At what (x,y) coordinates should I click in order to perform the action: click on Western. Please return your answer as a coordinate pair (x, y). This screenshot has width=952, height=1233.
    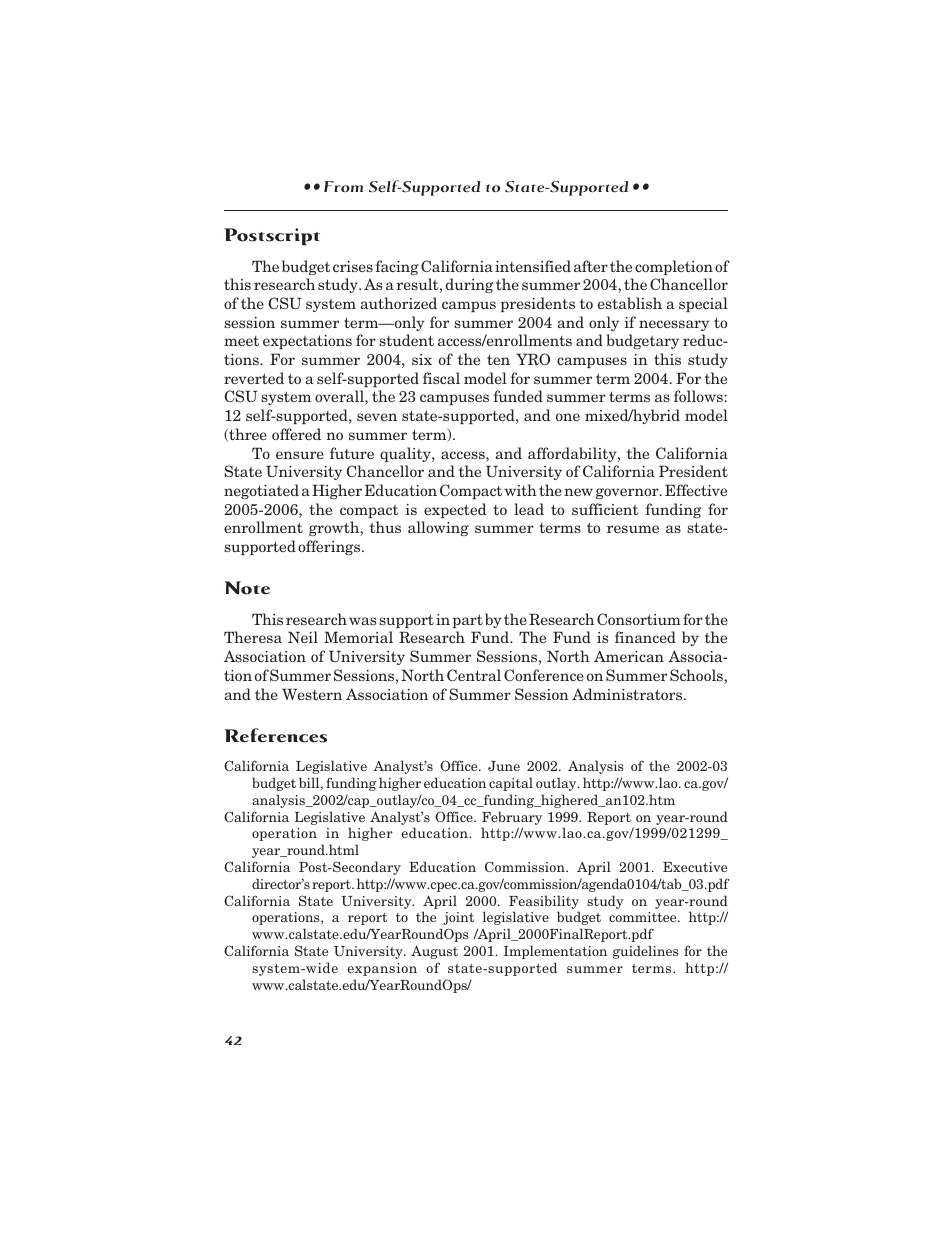
    Looking at the image, I should click on (312, 694).
